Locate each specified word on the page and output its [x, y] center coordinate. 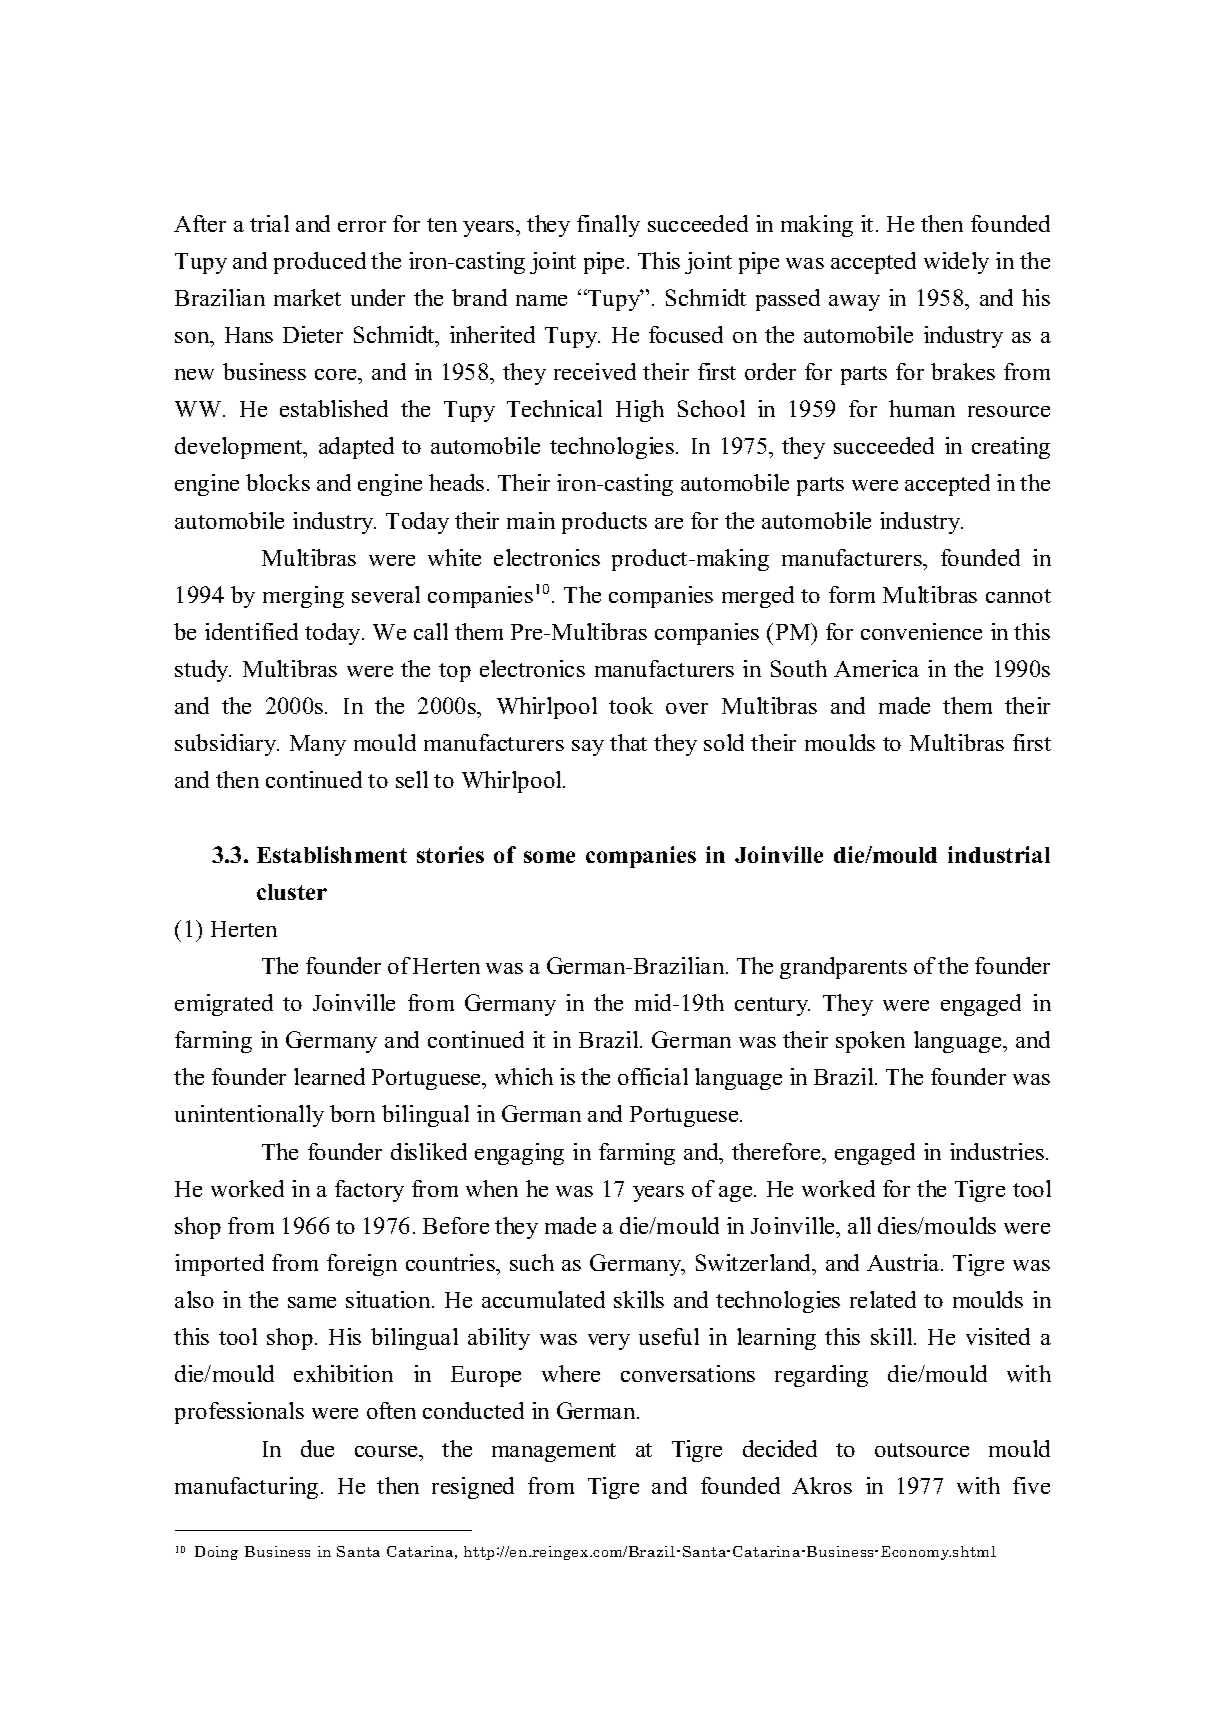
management [554, 1452]
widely [956, 263]
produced [320, 263]
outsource [922, 1450]
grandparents [843, 968]
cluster [292, 892]
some [549, 857]
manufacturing [246, 1488]
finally [608, 226]
